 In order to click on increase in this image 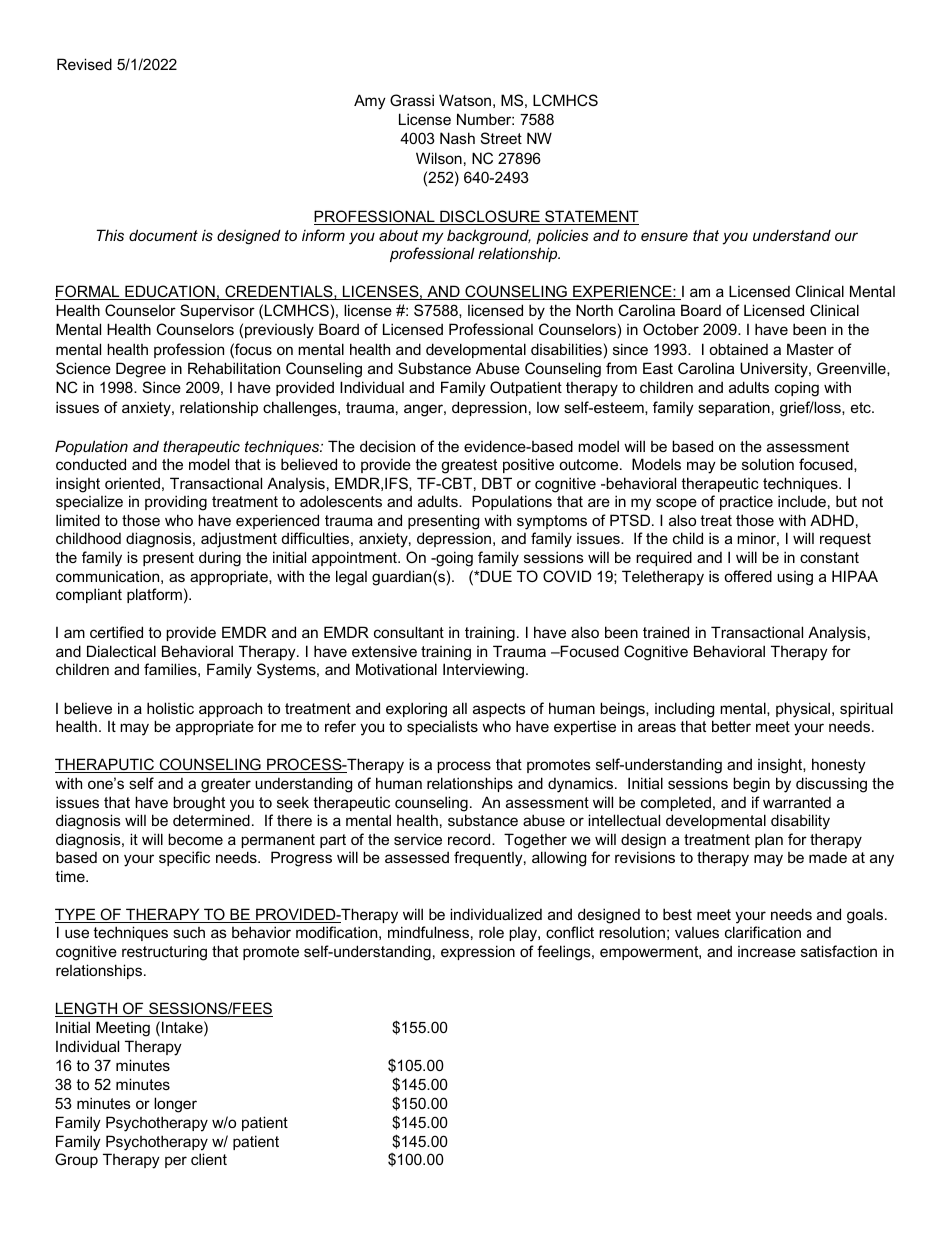, I will do `click(767, 951)`.
